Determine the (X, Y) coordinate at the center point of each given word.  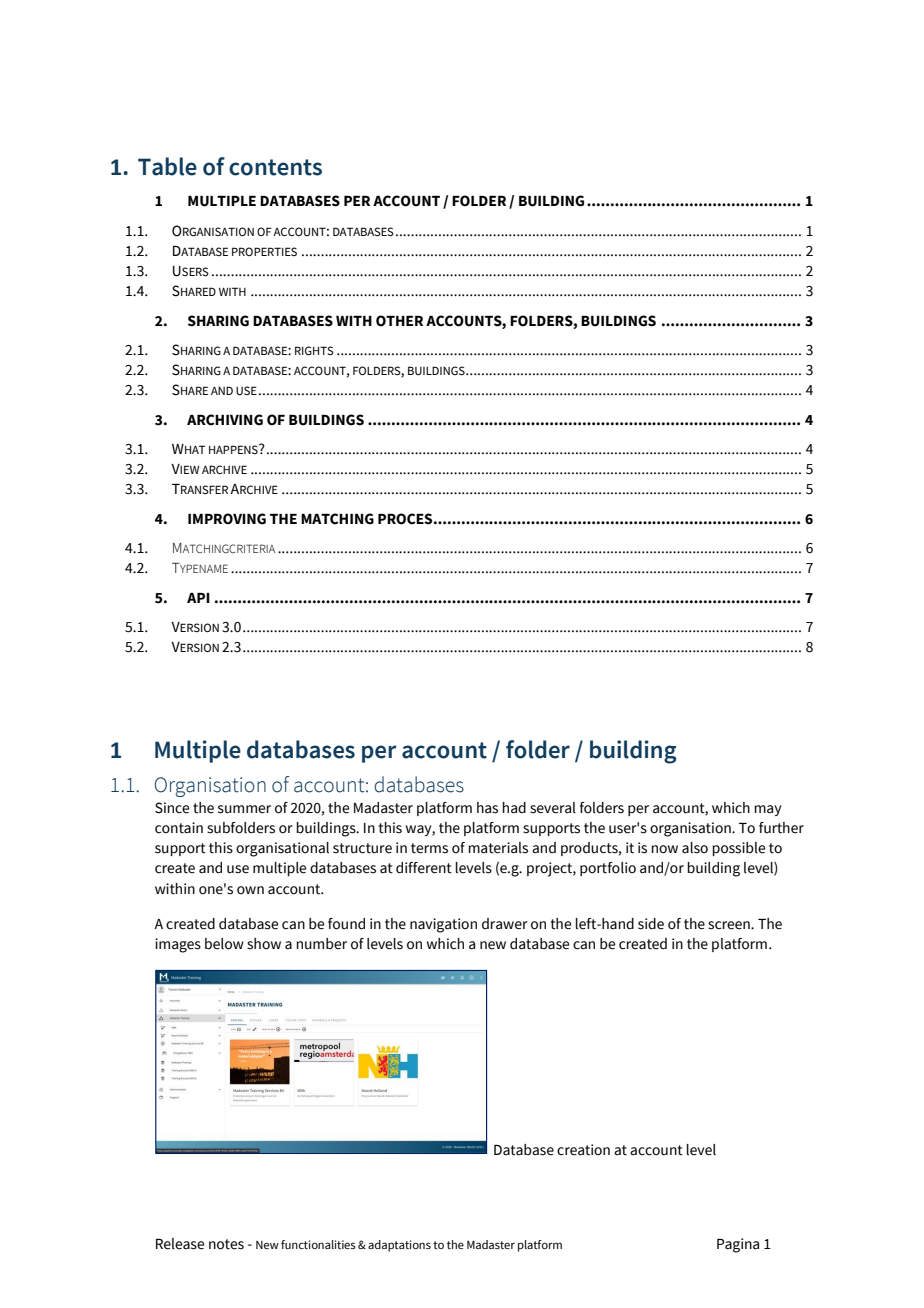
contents (275, 167)
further (781, 828)
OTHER (399, 321)
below (224, 944)
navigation (443, 925)
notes (226, 1244)
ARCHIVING (225, 420)
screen (730, 925)
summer (244, 809)
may (767, 810)
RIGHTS (314, 350)
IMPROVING (227, 519)
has (487, 808)
